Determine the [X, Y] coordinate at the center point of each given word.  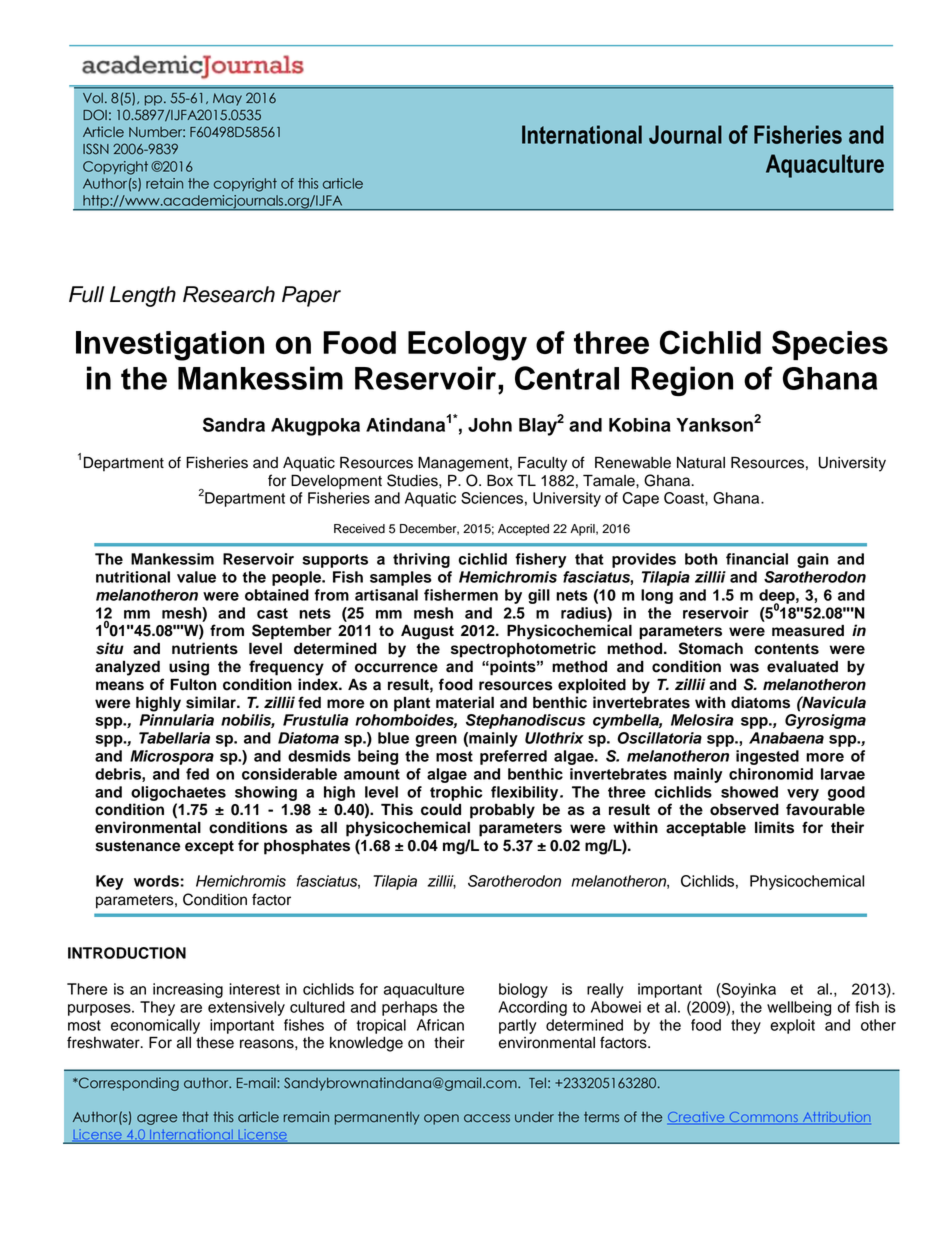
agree [157, 1119]
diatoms [760, 702]
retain [164, 183]
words [156, 881]
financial [757, 559]
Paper [311, 296]
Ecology [467, 346]
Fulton [193, 684]
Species [830, 345]
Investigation [170, 346]
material [465, 702]
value [196, 577]
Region [682, 381]
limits [774, 827]
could [441, 809]
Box [500, 480]
